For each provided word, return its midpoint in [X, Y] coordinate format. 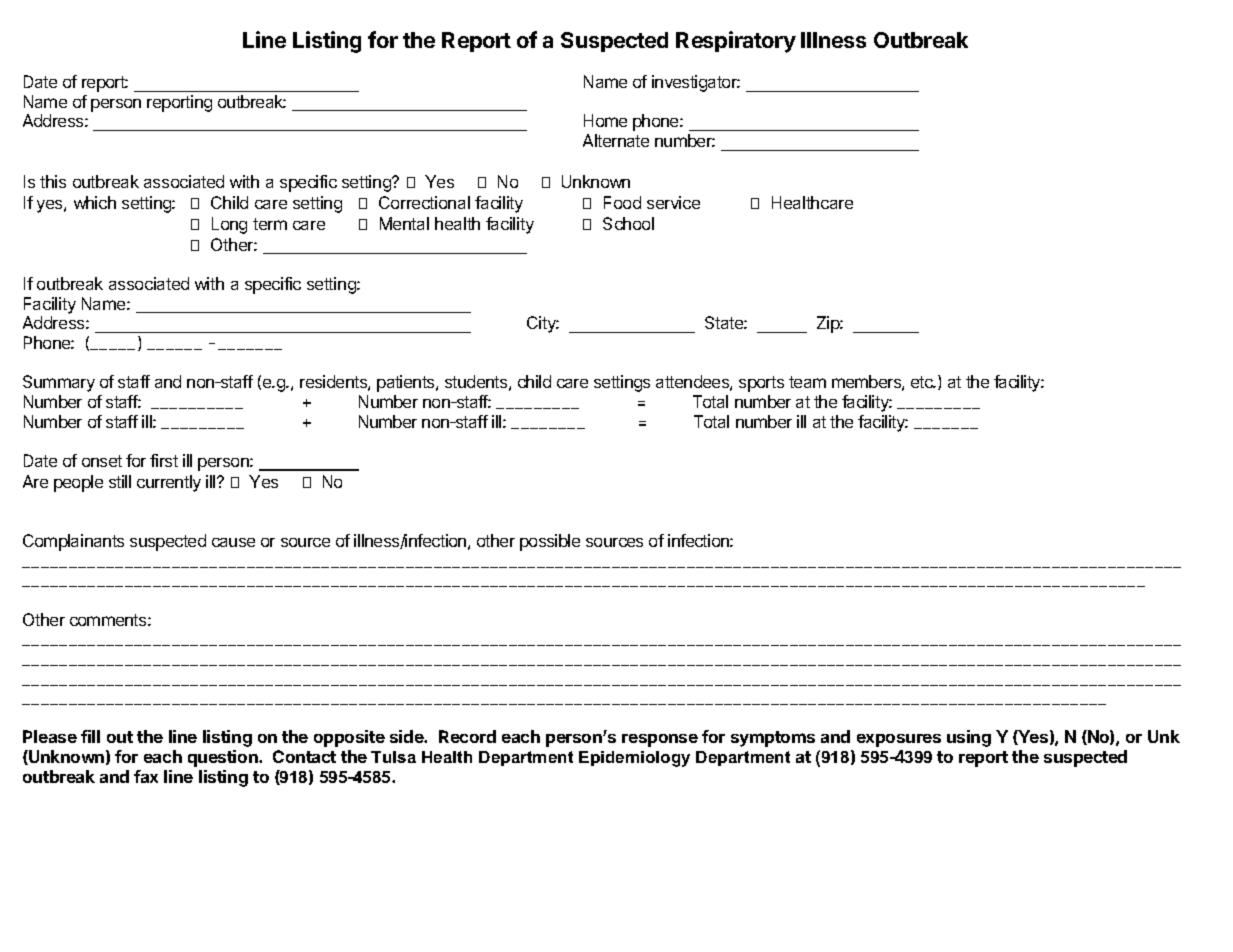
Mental [404, 223]
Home [605, 120]
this [53, 181]
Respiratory [736, 42]
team [807, 382]
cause [233, 542]
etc [923, 382]
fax [146, 776]
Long [229, 225]
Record [467, 736]
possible [550, 542]
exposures [899, 740]
